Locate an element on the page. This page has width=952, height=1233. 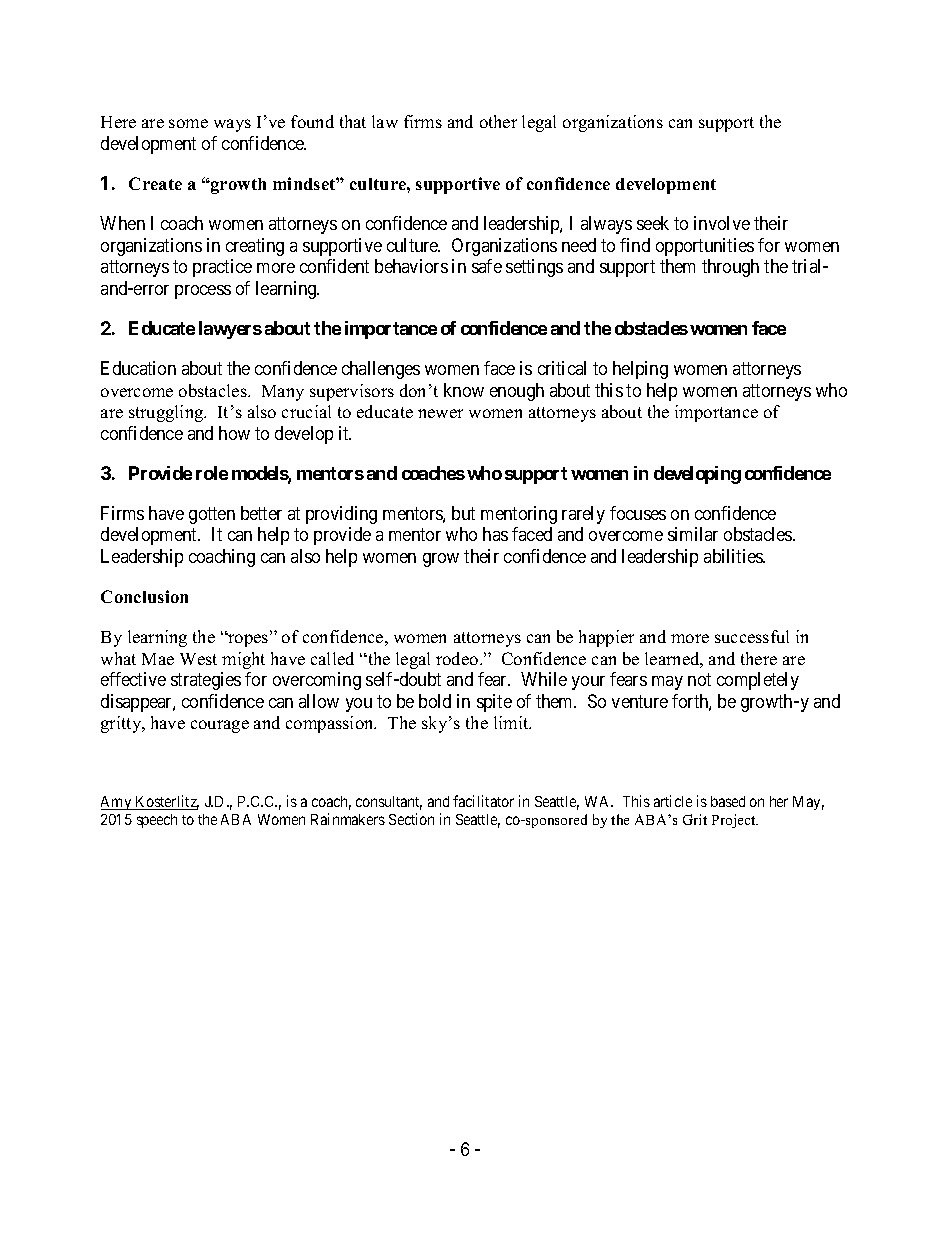
successful is located at coordinates (752, 636).
